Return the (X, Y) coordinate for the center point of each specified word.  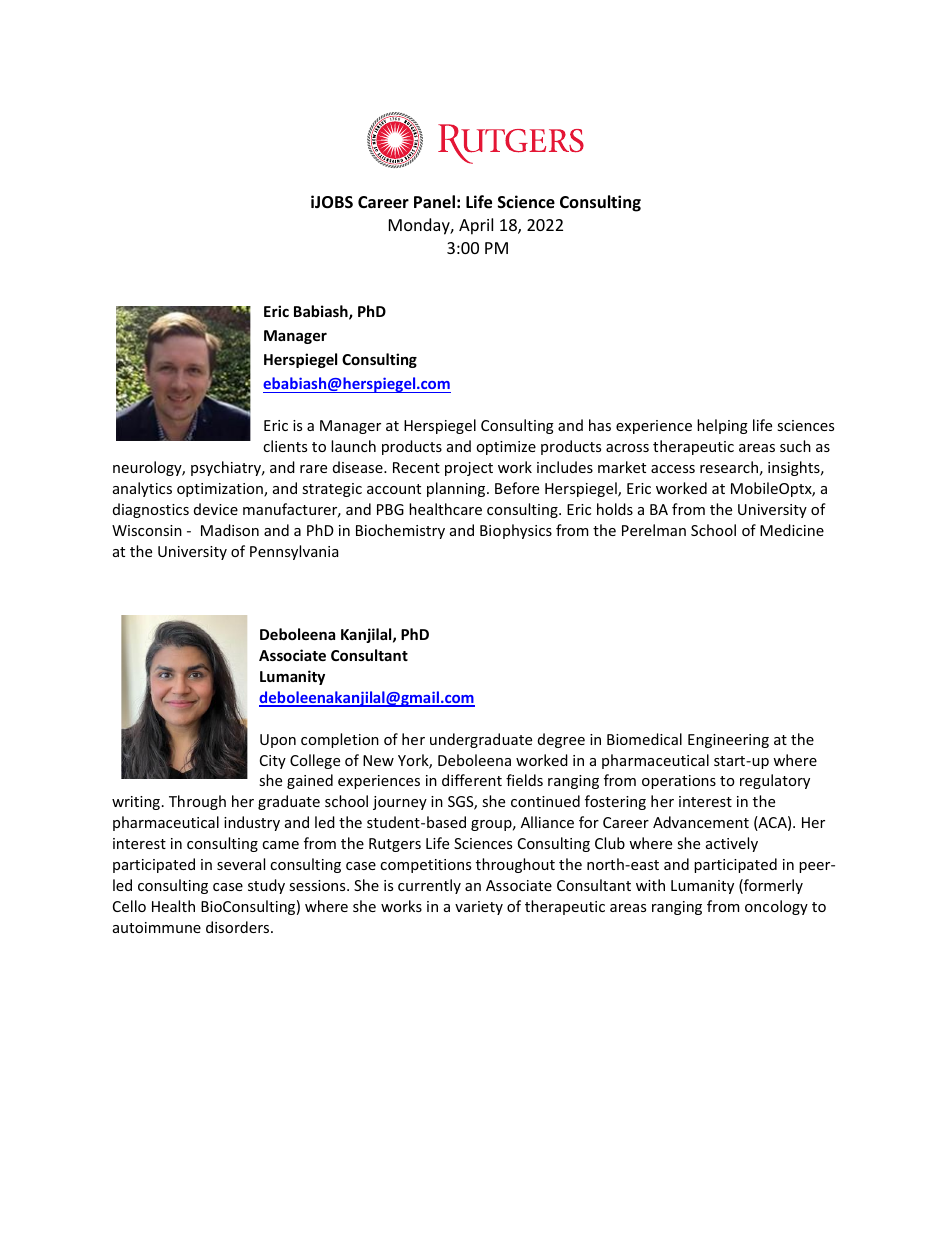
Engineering (728, 741)
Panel (434, 201)
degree (561, 740)
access (673, 469)
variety (479, 908)
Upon (278, 741)
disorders (239, 927)
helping (722, 426)
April (476, 226)
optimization (221, 490)
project (469, 469)
